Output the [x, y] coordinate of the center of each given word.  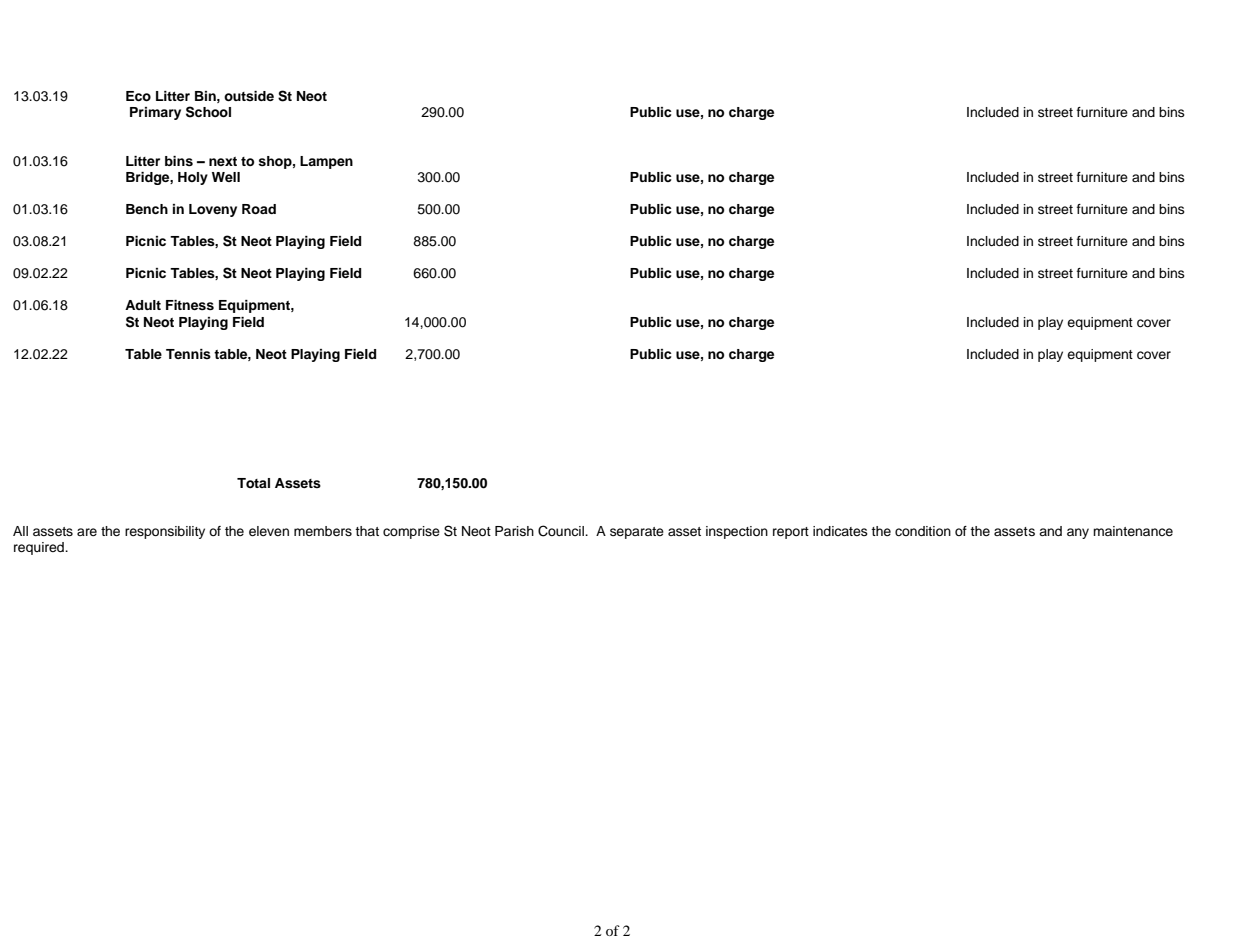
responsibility [165, 532]
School [208, 112]
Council [562, 531]
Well [226, 177]
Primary [155, 113]
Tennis [188, 354]
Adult [143, 305]
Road [259, 209]
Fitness [190, 305]
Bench [147, 209]
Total [253, 483]
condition [923, 531]
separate [637, 533]
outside [249, 96]
